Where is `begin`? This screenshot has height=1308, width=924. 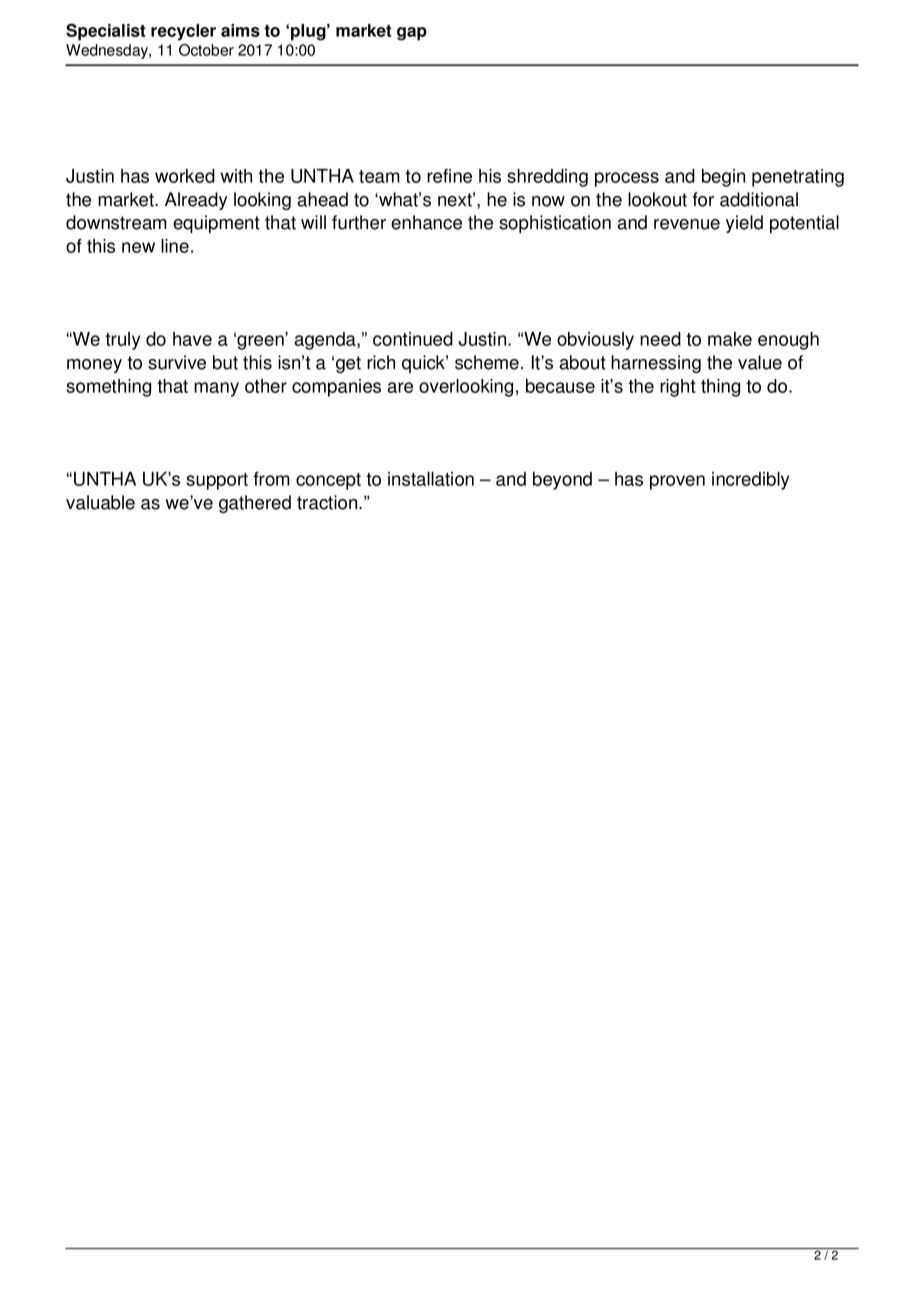
begin is located at coordinates (723, 178).
